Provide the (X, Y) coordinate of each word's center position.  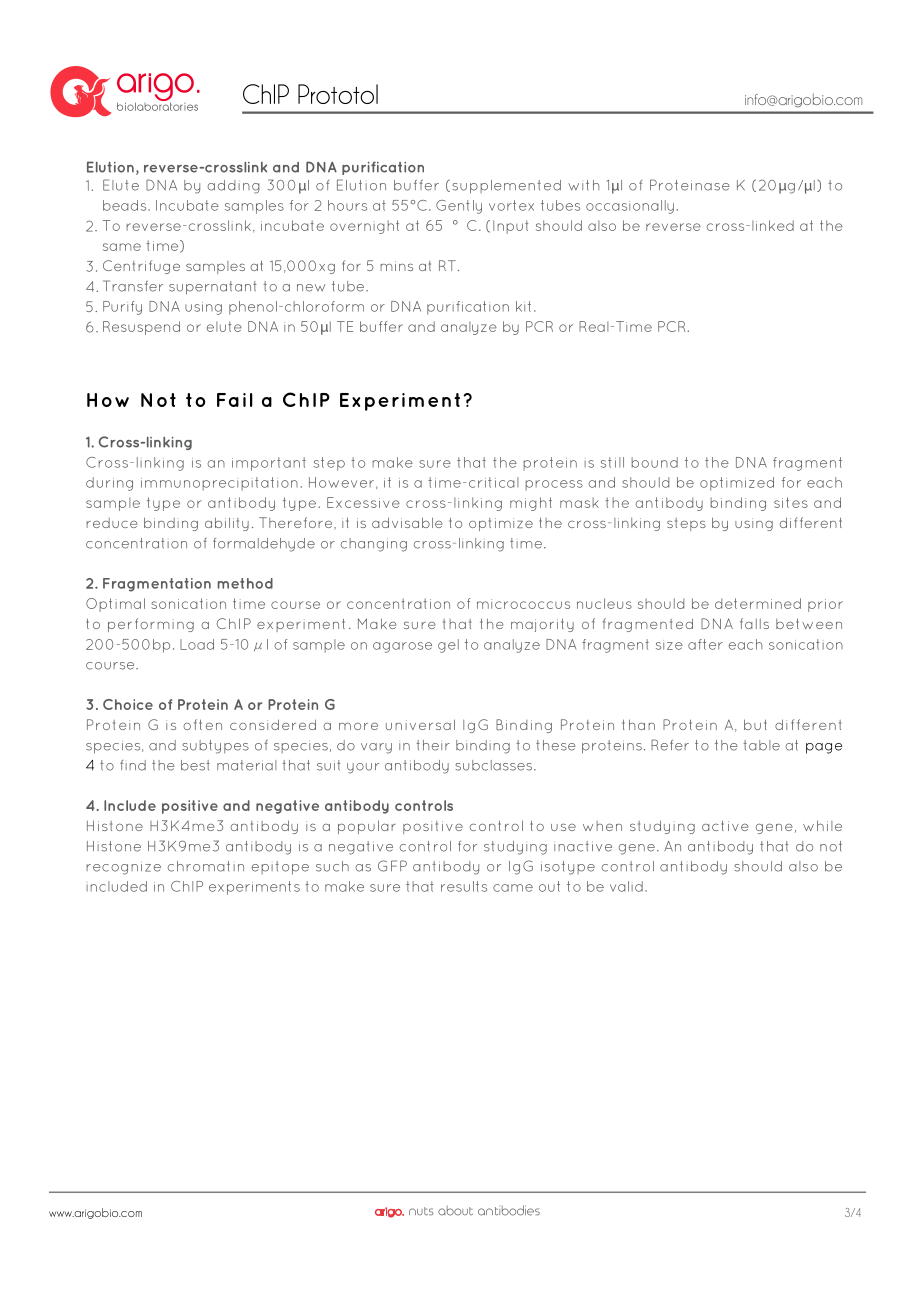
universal (420, 724)
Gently (459, 207)
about (455, 1211)
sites (791, 502)
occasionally (630, 207)
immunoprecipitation (219, 484)
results (464, 886)
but (755, 724)
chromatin (206, 866)
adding (233, 187)
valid (626, 886)
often (202, 724)
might (531, 504)
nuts (421, 1211)
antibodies (509, 1210)
